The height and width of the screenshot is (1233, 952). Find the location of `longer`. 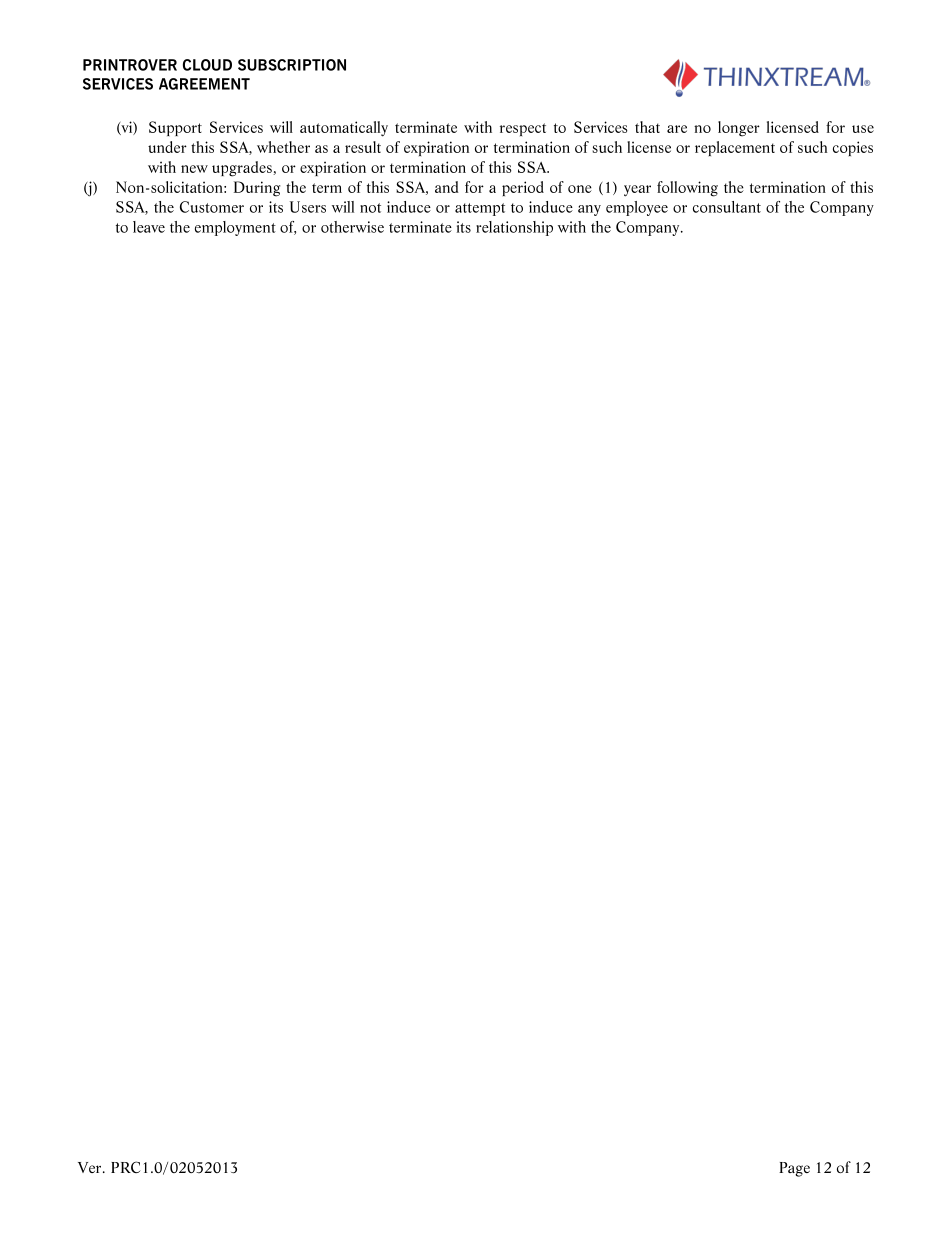

longer is located at coordinates (739, 129).
